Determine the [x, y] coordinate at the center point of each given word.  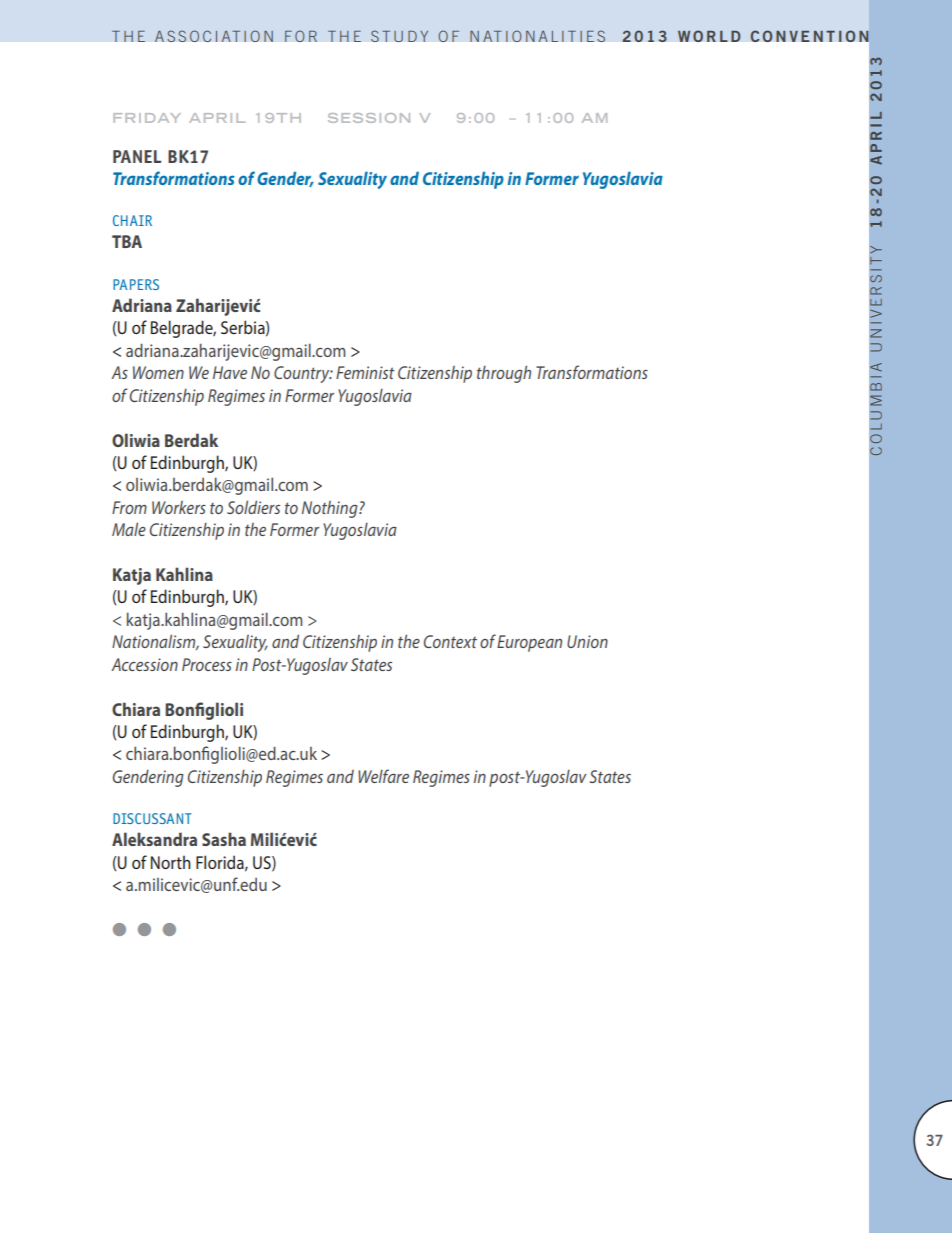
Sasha [224, 839]
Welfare [383, 776]
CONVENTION [810, 36]
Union [587, 641]
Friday [147, 118]
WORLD [709, 36]
